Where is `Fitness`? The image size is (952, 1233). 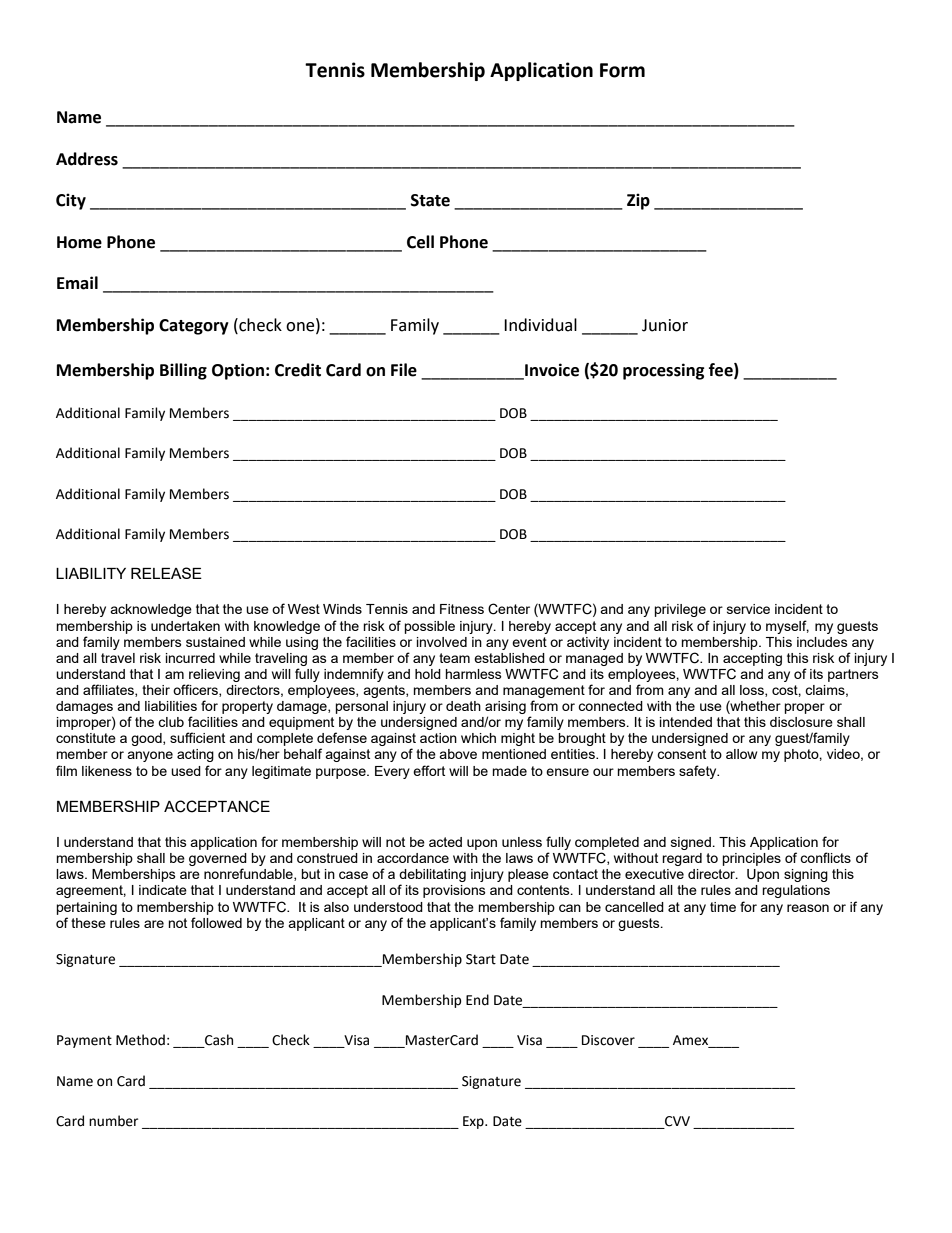 Fitness is located at coordinates (462, 609).
